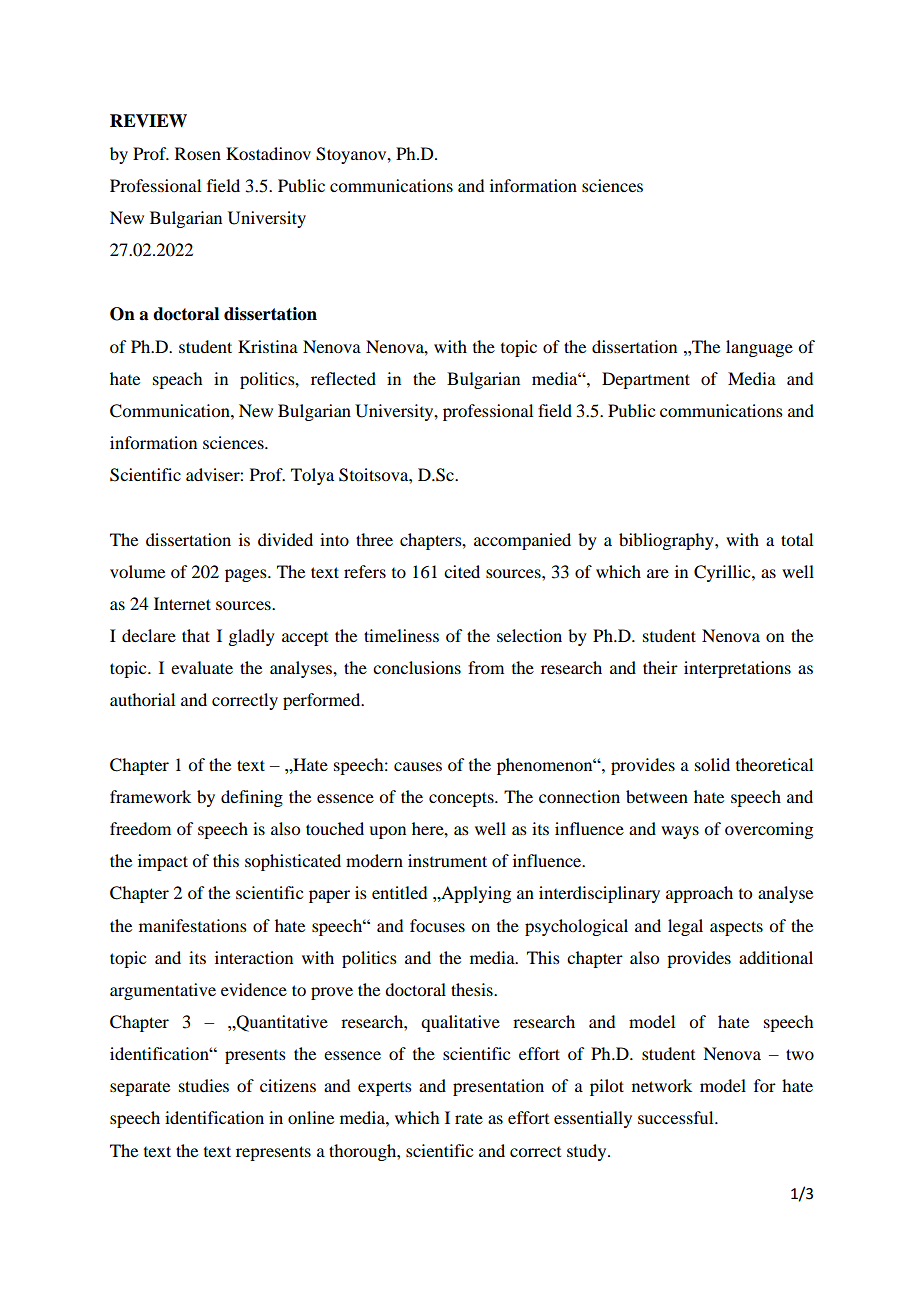 This screenshot has width=924, height=1308. I want to click on studies, so click(204, 1085).
